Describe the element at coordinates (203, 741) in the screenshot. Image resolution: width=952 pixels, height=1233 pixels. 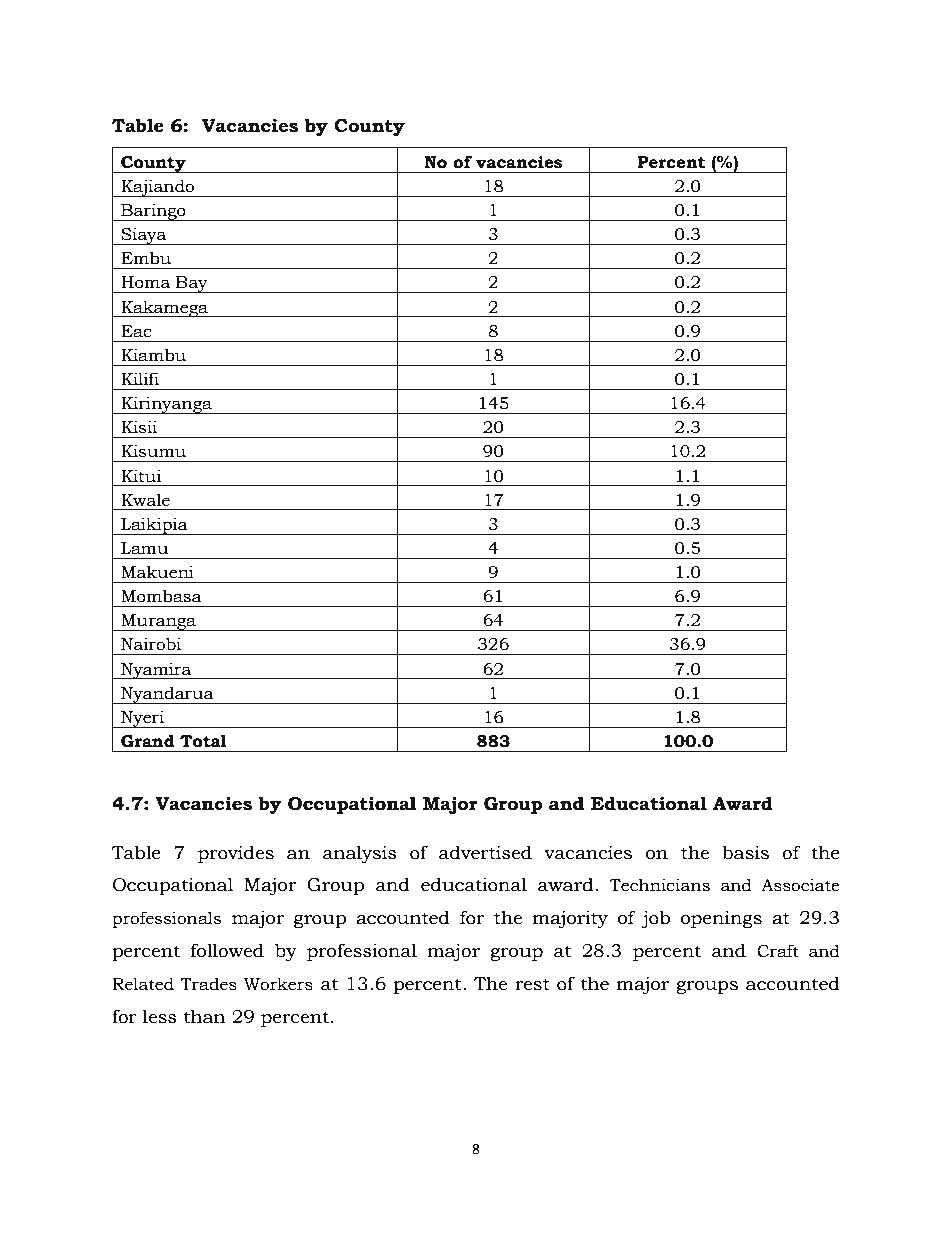
I see `Total` at that location.
